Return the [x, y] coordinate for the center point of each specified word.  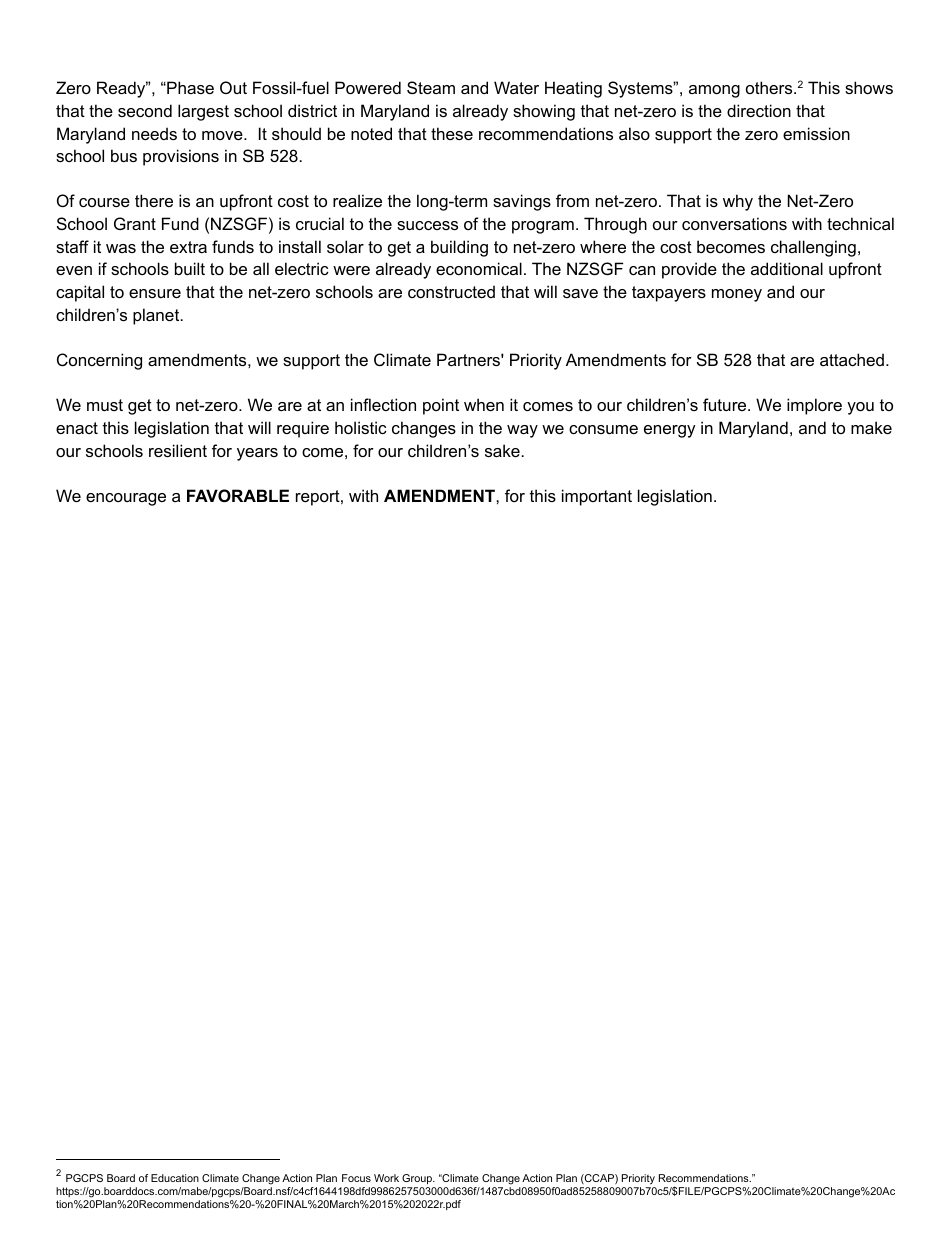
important [597, 497]
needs [154, 133]
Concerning [99, 361]
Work [386, 1178]
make [871, 427]
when [484, 404]
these [452, 133]
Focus [356, 1178]
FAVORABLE [238, 495]
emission [816, 133]
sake [502, 450]
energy [670, 431]
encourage [126, 499]
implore [814, 406]
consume [603, 429]
